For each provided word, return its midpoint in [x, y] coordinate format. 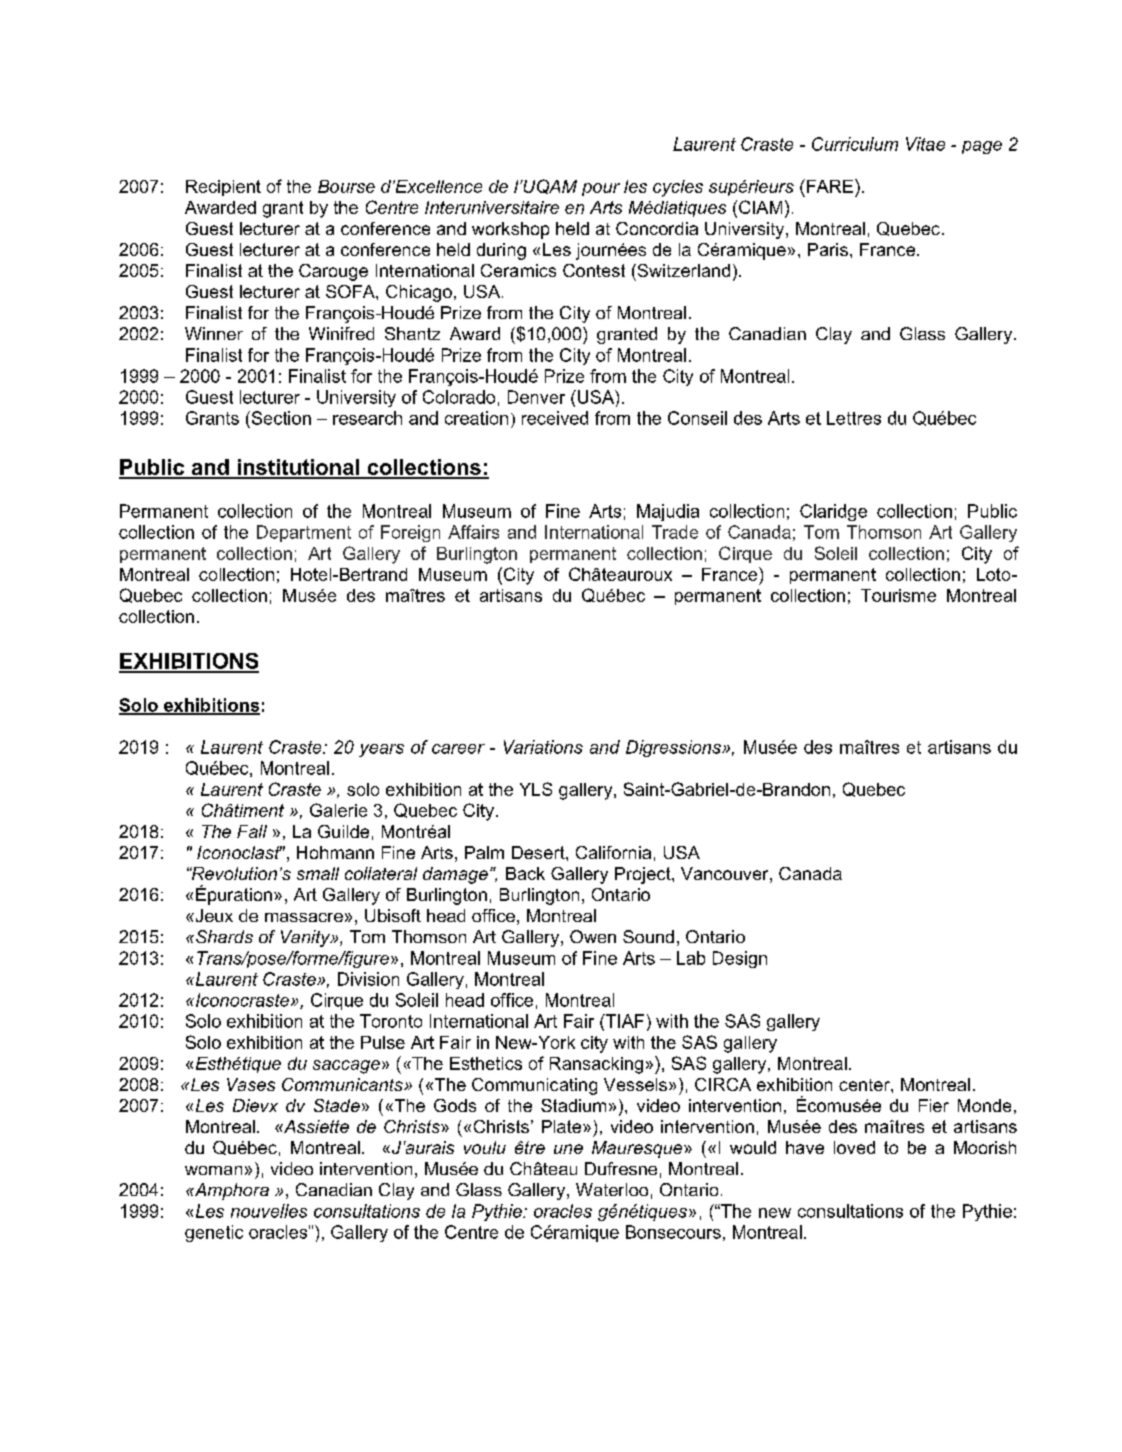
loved [854, 1147]
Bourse [346, 186]
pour [601, 189]
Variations [543, 747]
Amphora [230, 1191]
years [381, 750]
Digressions [674, 748]
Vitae [925, 144]
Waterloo [612, 1189]
